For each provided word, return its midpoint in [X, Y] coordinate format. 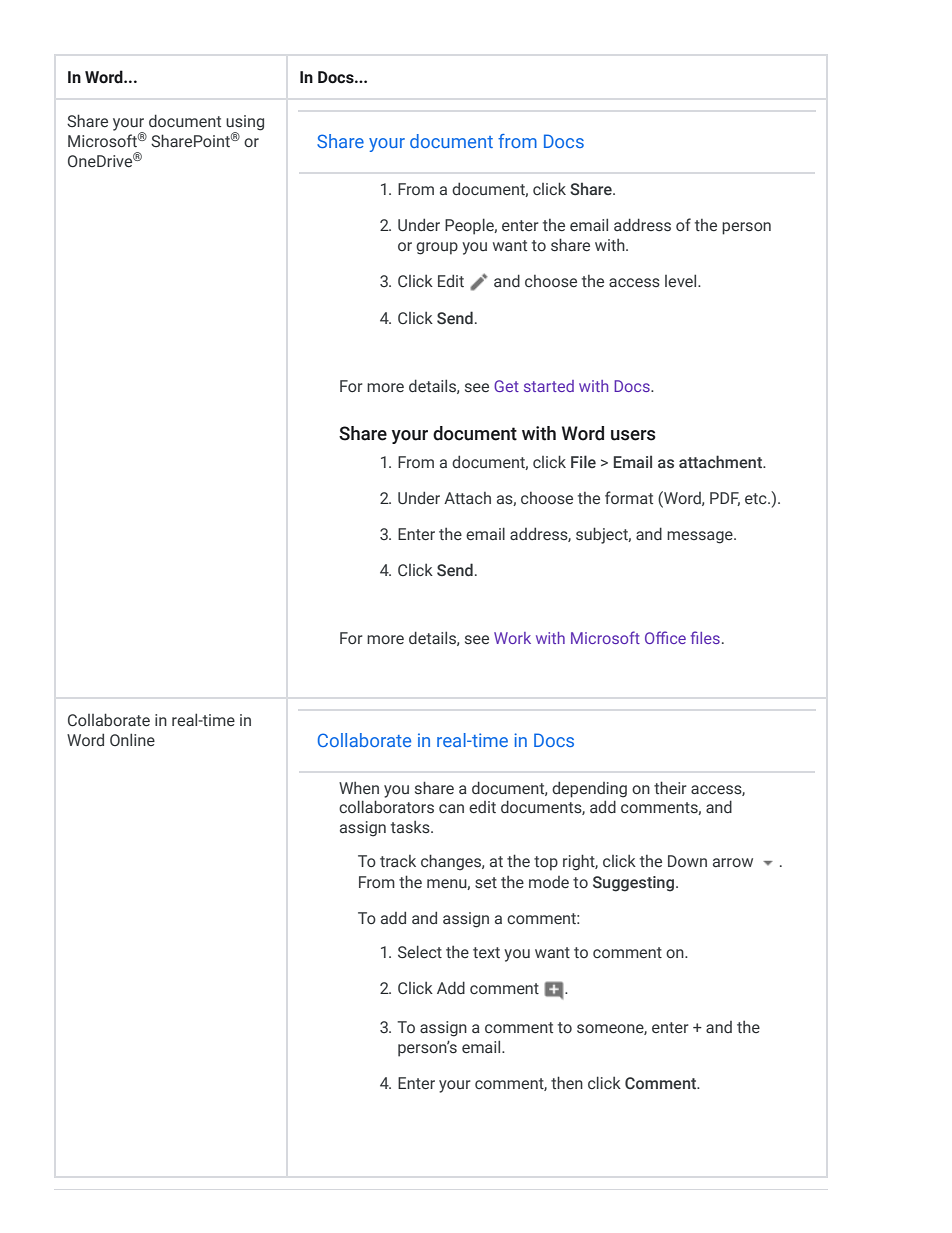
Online [132, 739]
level [682, 280]
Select [420, 952]
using [245, 124]
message [701, 537]
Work [512, 638]
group [437, 248]
